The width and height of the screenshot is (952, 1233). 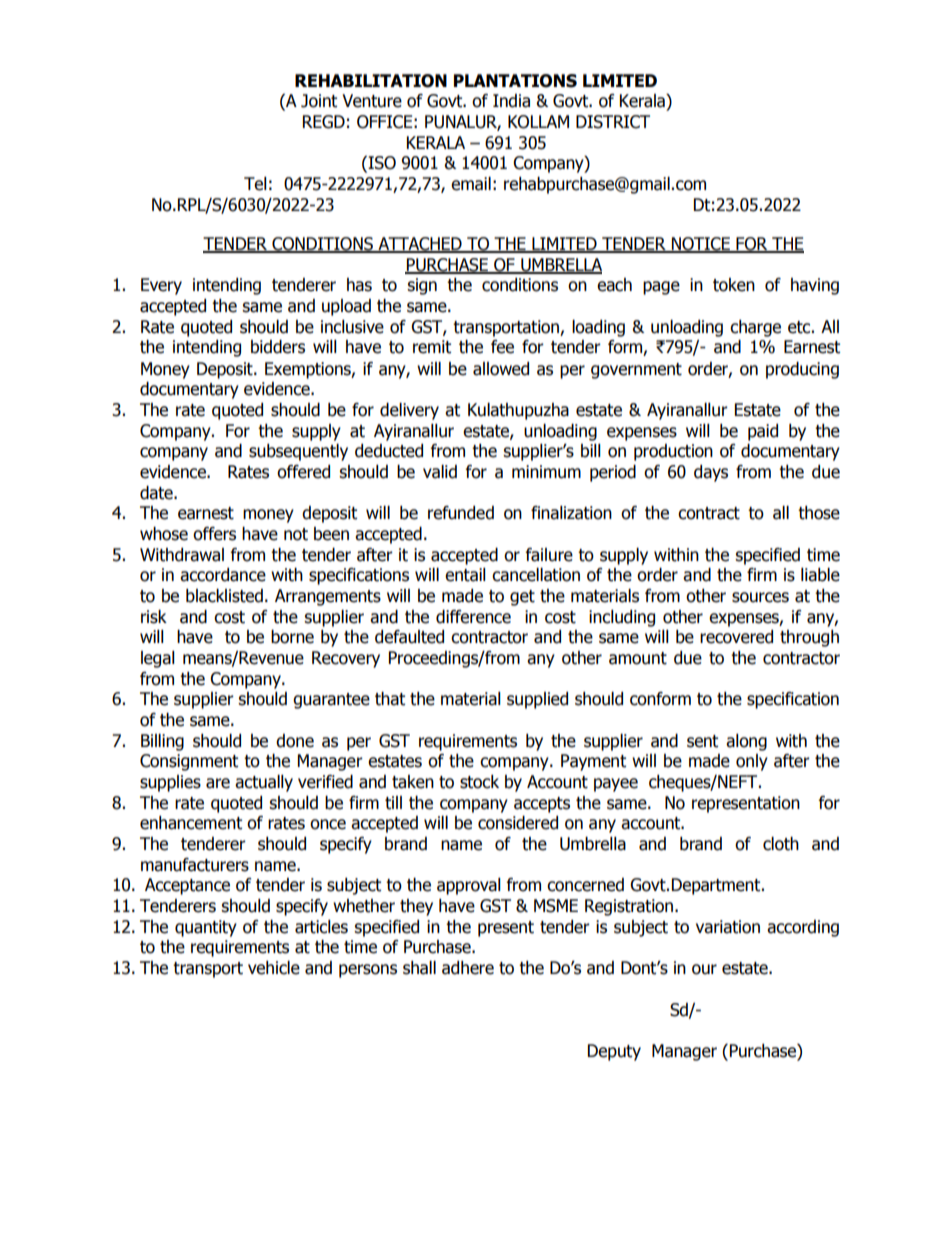 I want to click on India, so click(x=511, y=101).
